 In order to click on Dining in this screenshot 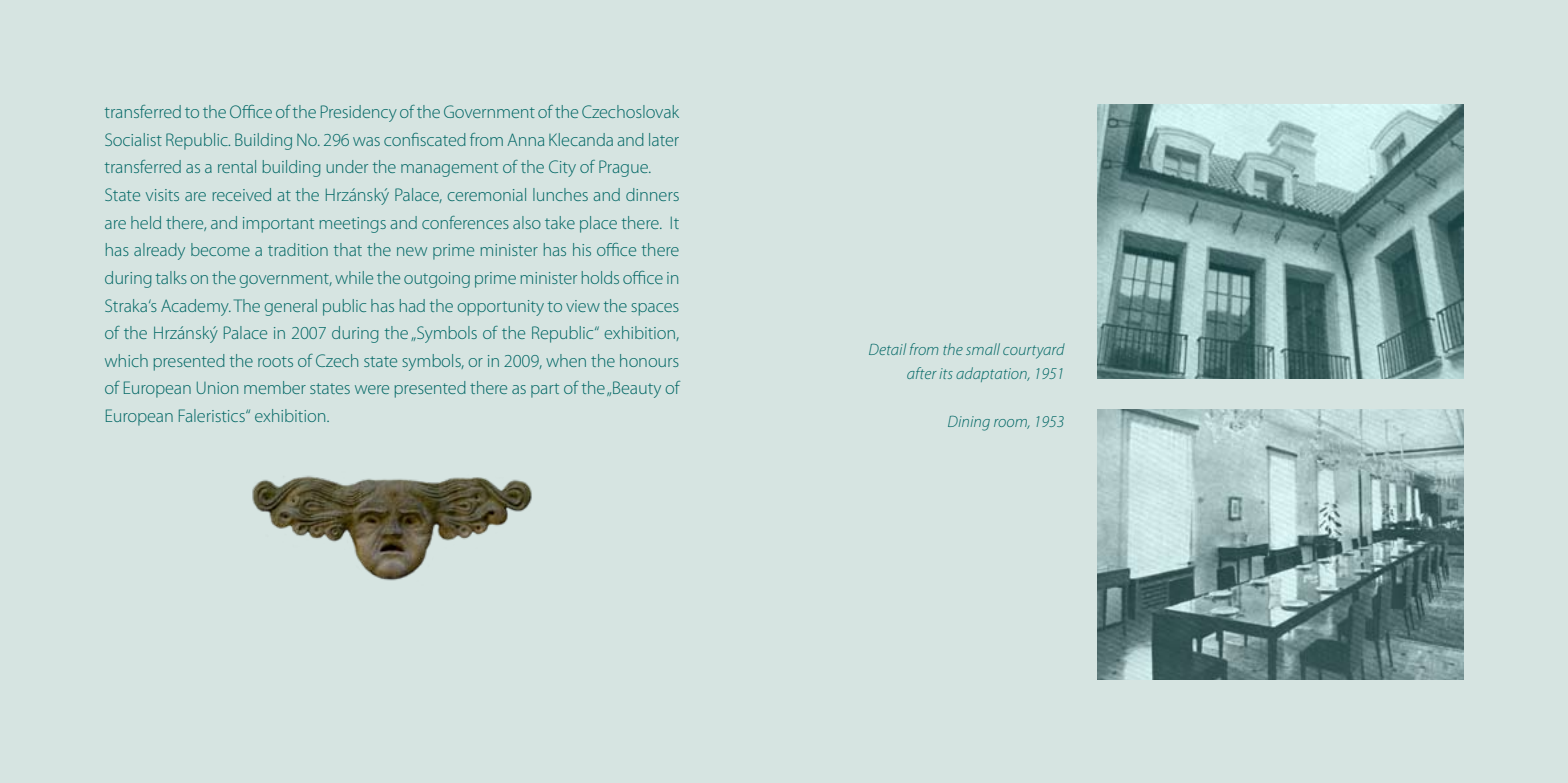, I will do `click(969, 423)`.
